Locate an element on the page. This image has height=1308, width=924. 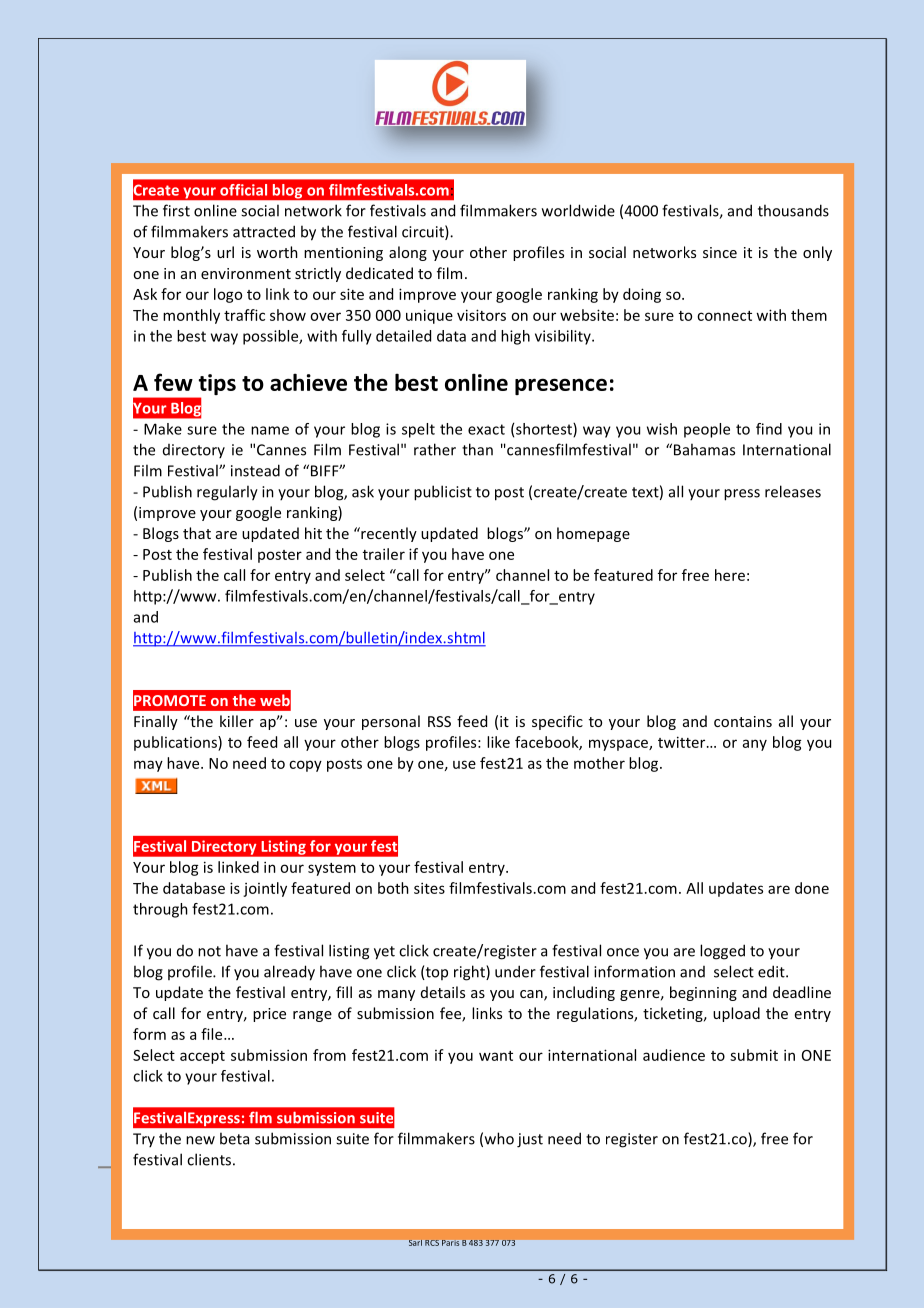
here is located at coordinates (730, 575).
